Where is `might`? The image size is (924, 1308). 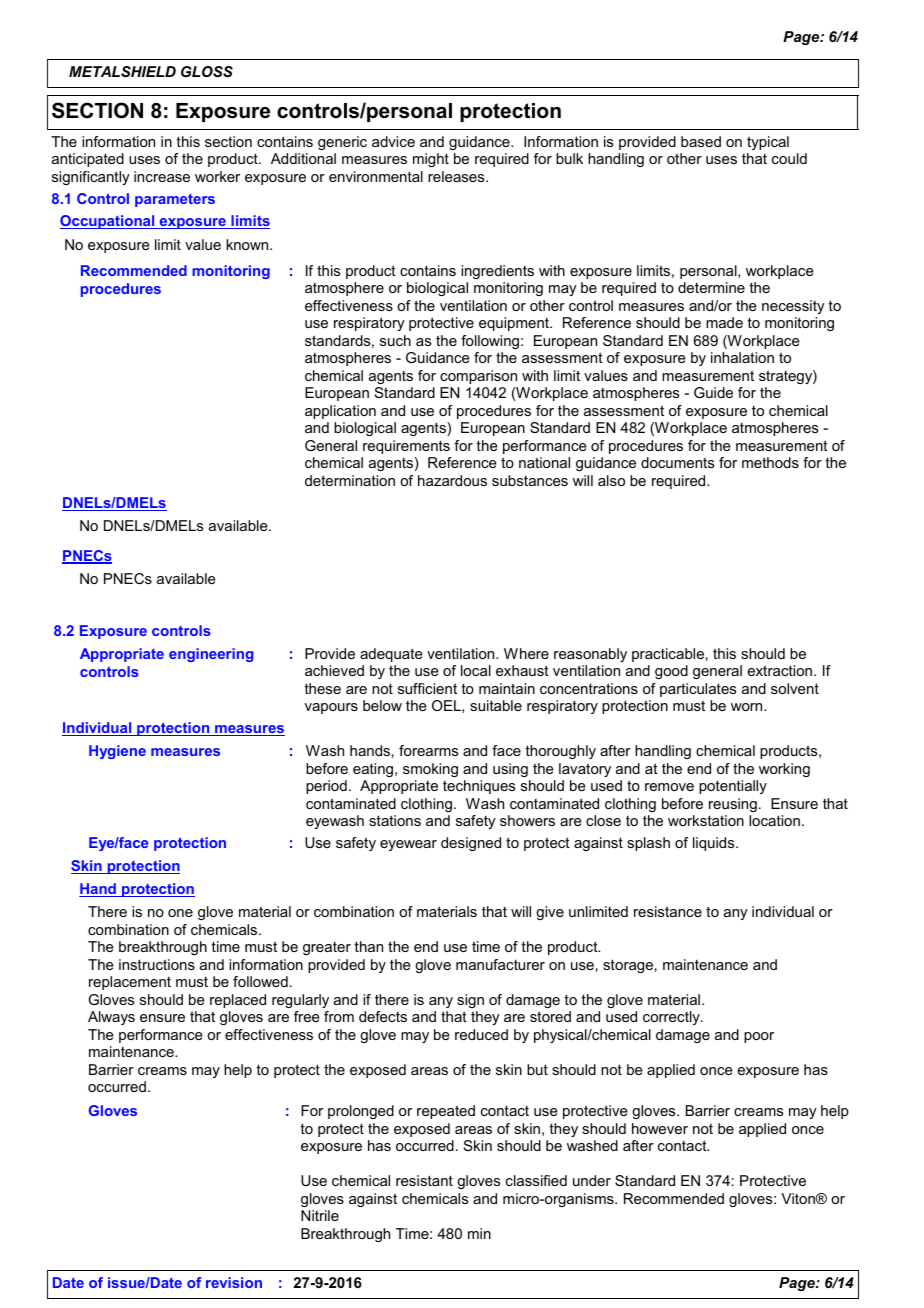 might is located at coordinates (431, 160).
